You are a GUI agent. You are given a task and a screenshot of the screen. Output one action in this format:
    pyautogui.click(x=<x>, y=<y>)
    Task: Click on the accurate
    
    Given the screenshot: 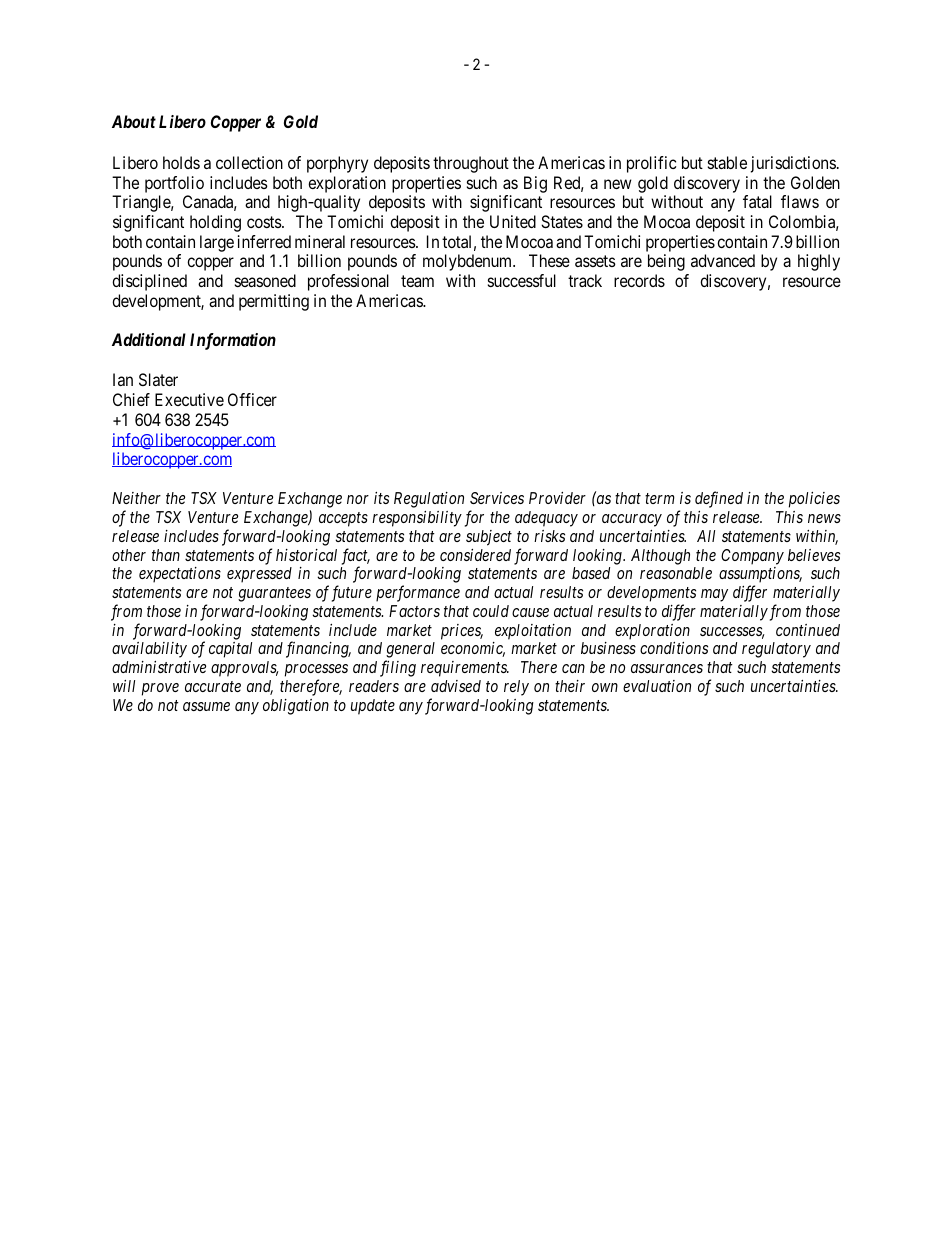 What is the action you would take?
    pyautogui.click(x=213, y=686)
